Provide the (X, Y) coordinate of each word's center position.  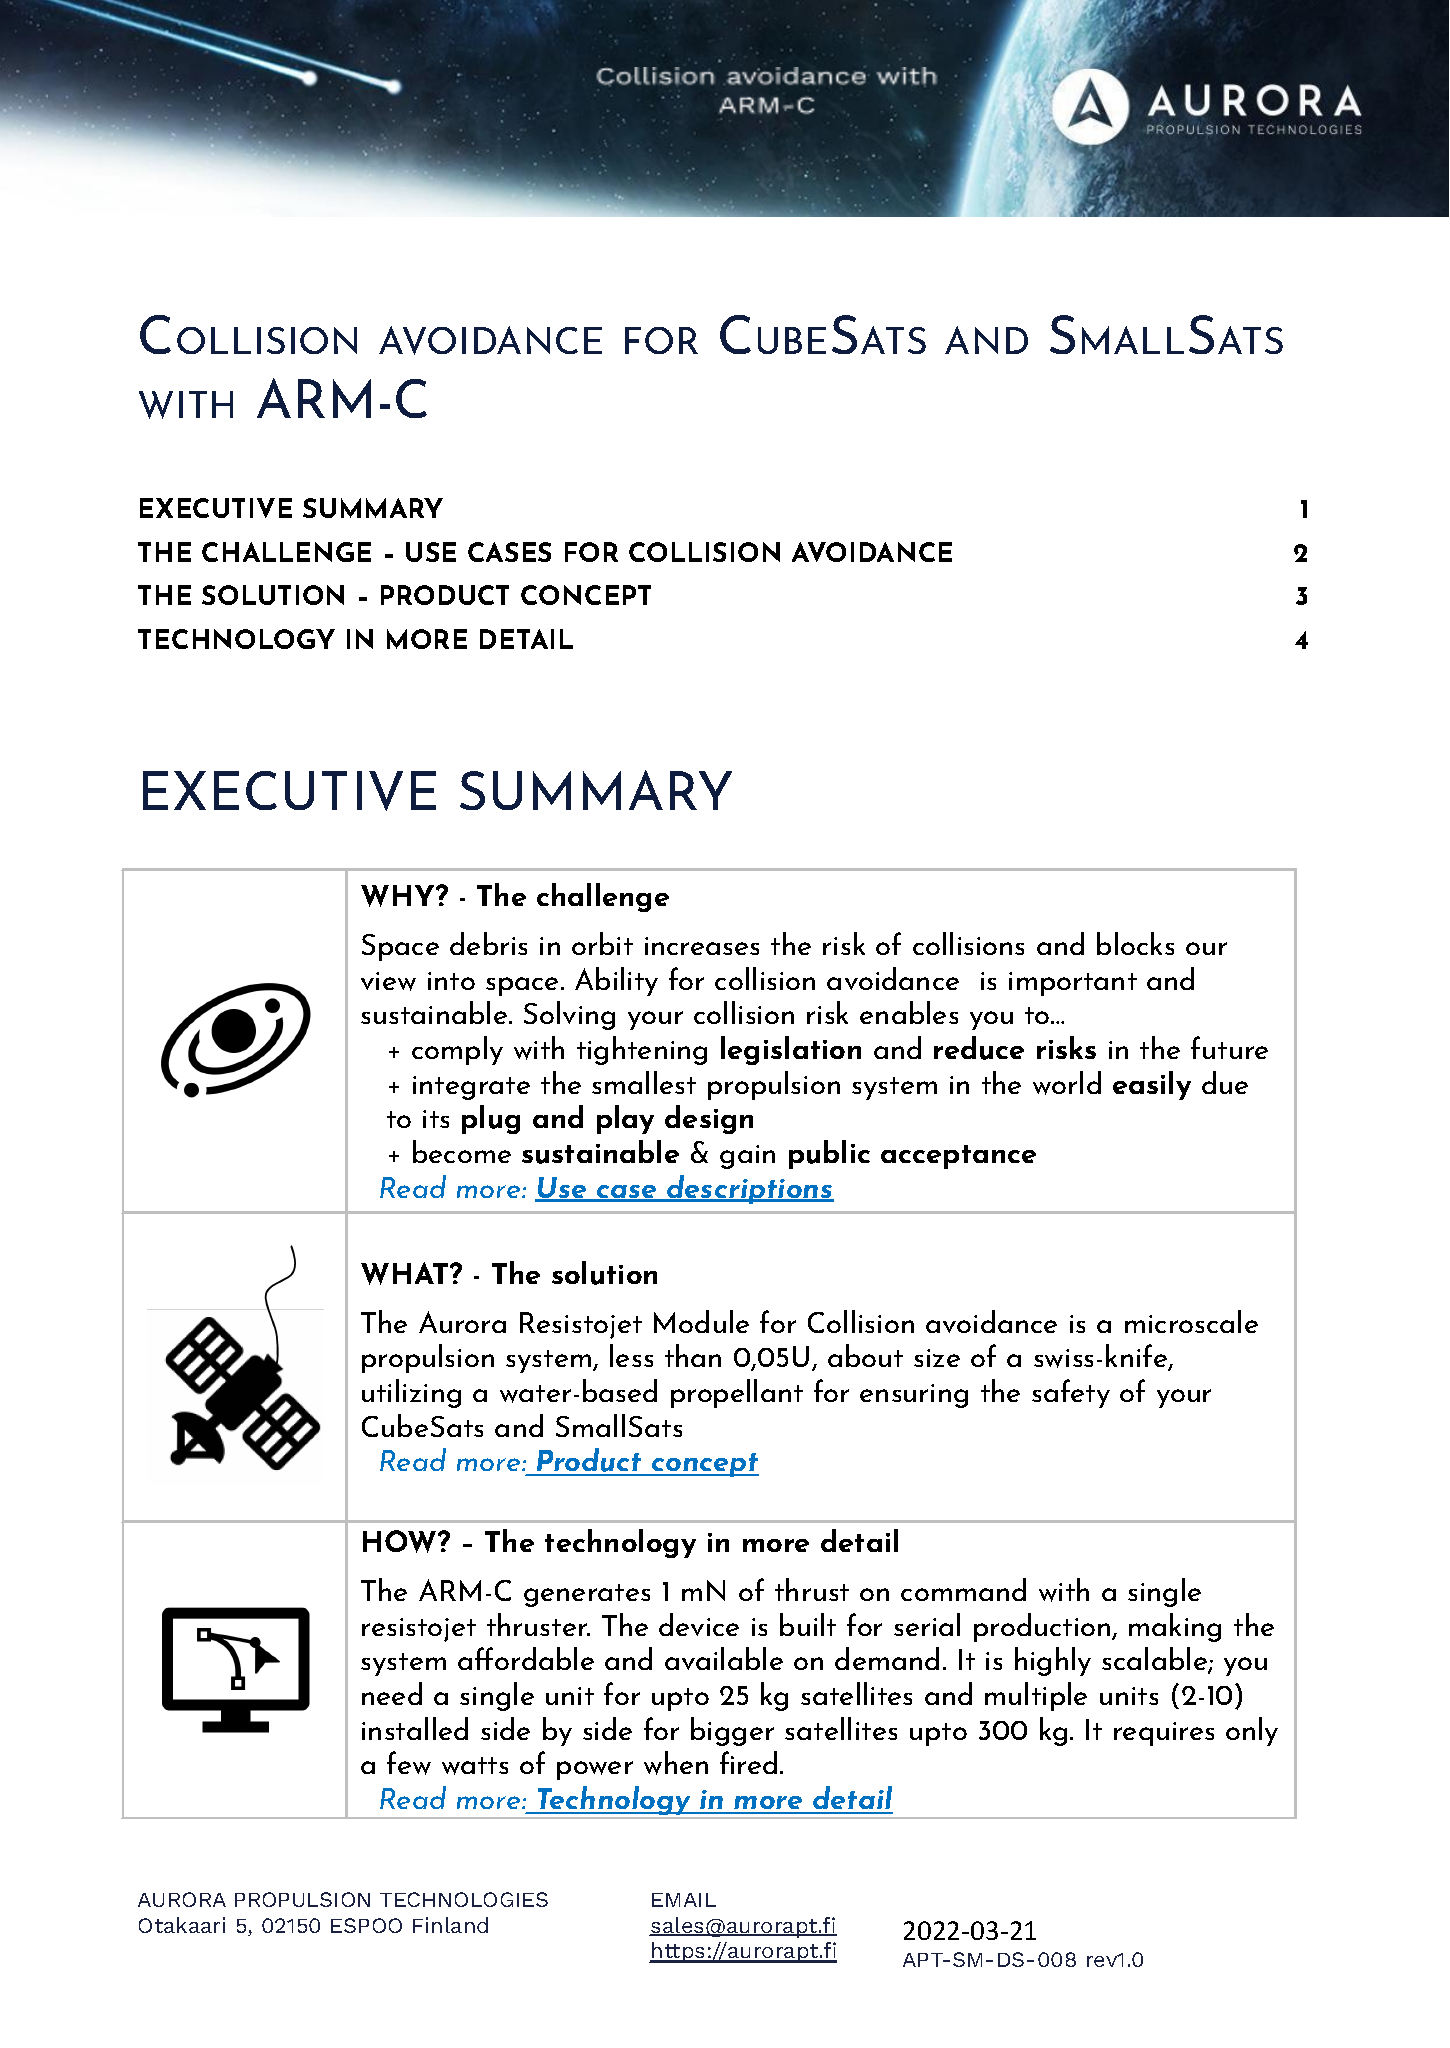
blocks (1135, 943)
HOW (401, 1541)
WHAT (406, 1273)
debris (488, 943)
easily (1152, 1085)
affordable (526, 1658)
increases (702, 946)
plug (491, 1119)
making (1175, 1627)
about (865, 1355)
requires (1164, 1734)
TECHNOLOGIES (464, 1899)
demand (887, 1658)
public (829, 1154)
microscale (1191, 1321)
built (808, 1624)
